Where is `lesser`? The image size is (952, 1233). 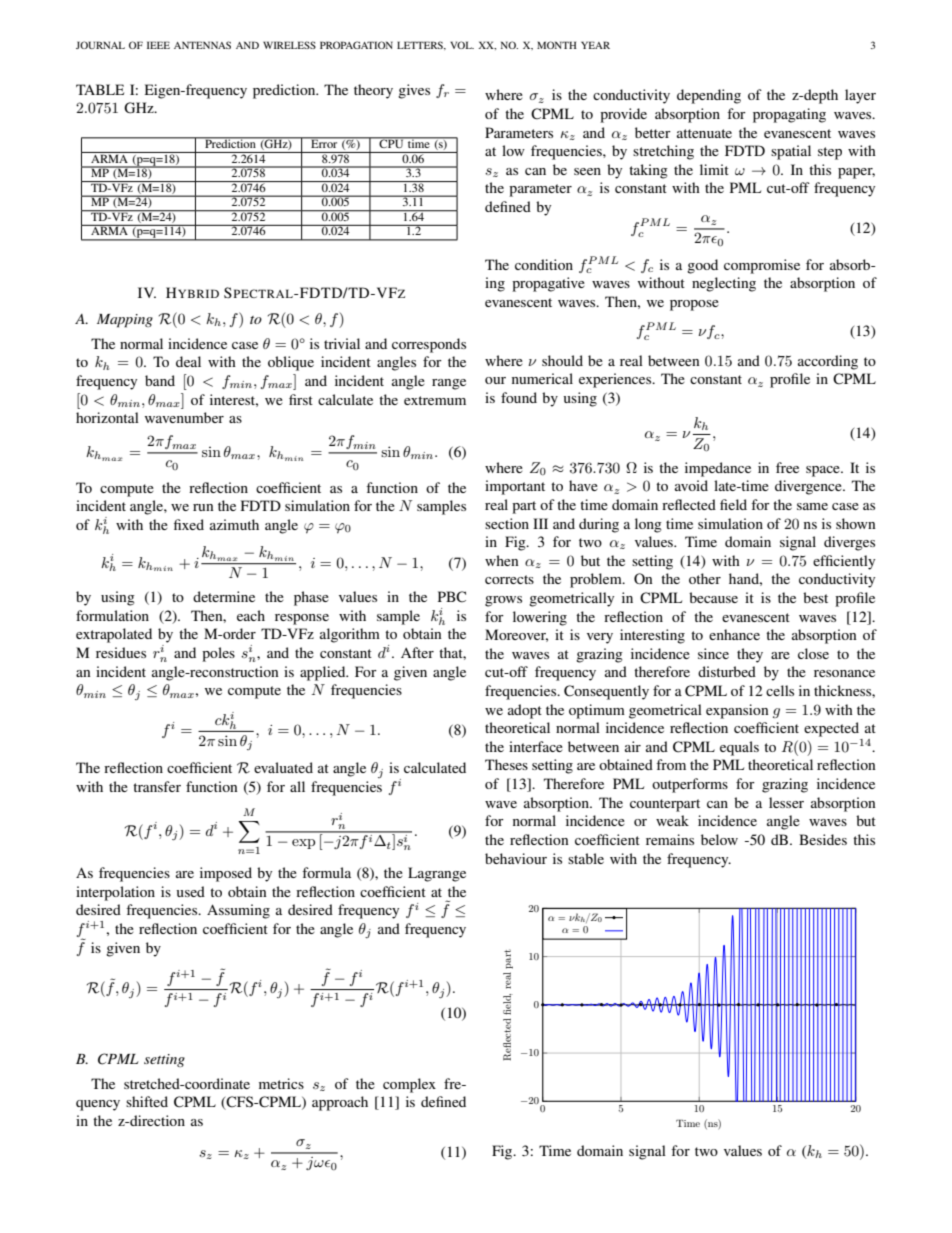
lesser is located at coordinates (786, 802).
